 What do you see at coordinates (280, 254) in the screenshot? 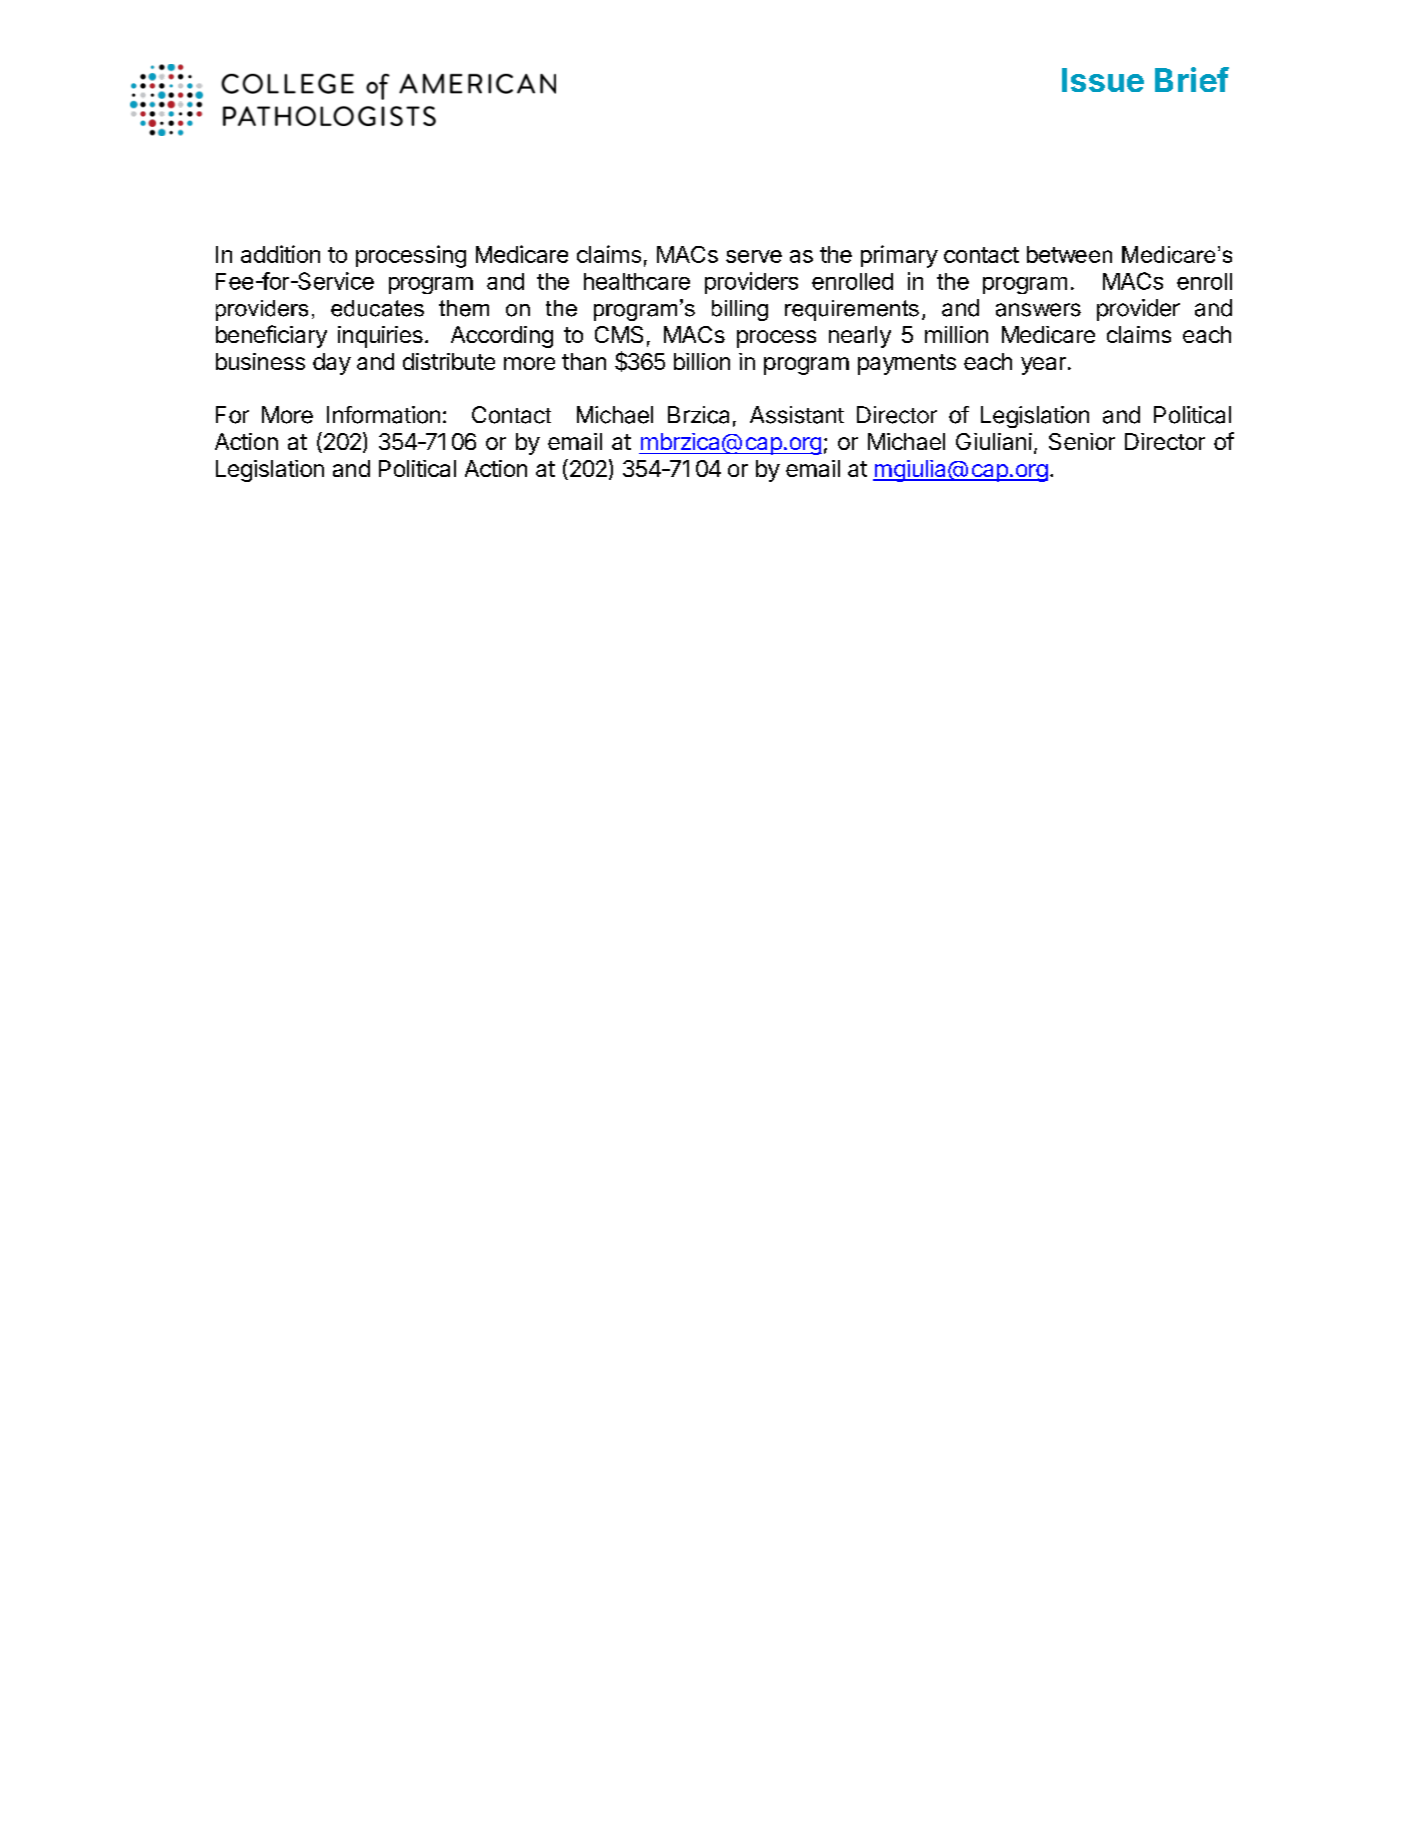
I see `addition` at bounding box center [280, 254].
